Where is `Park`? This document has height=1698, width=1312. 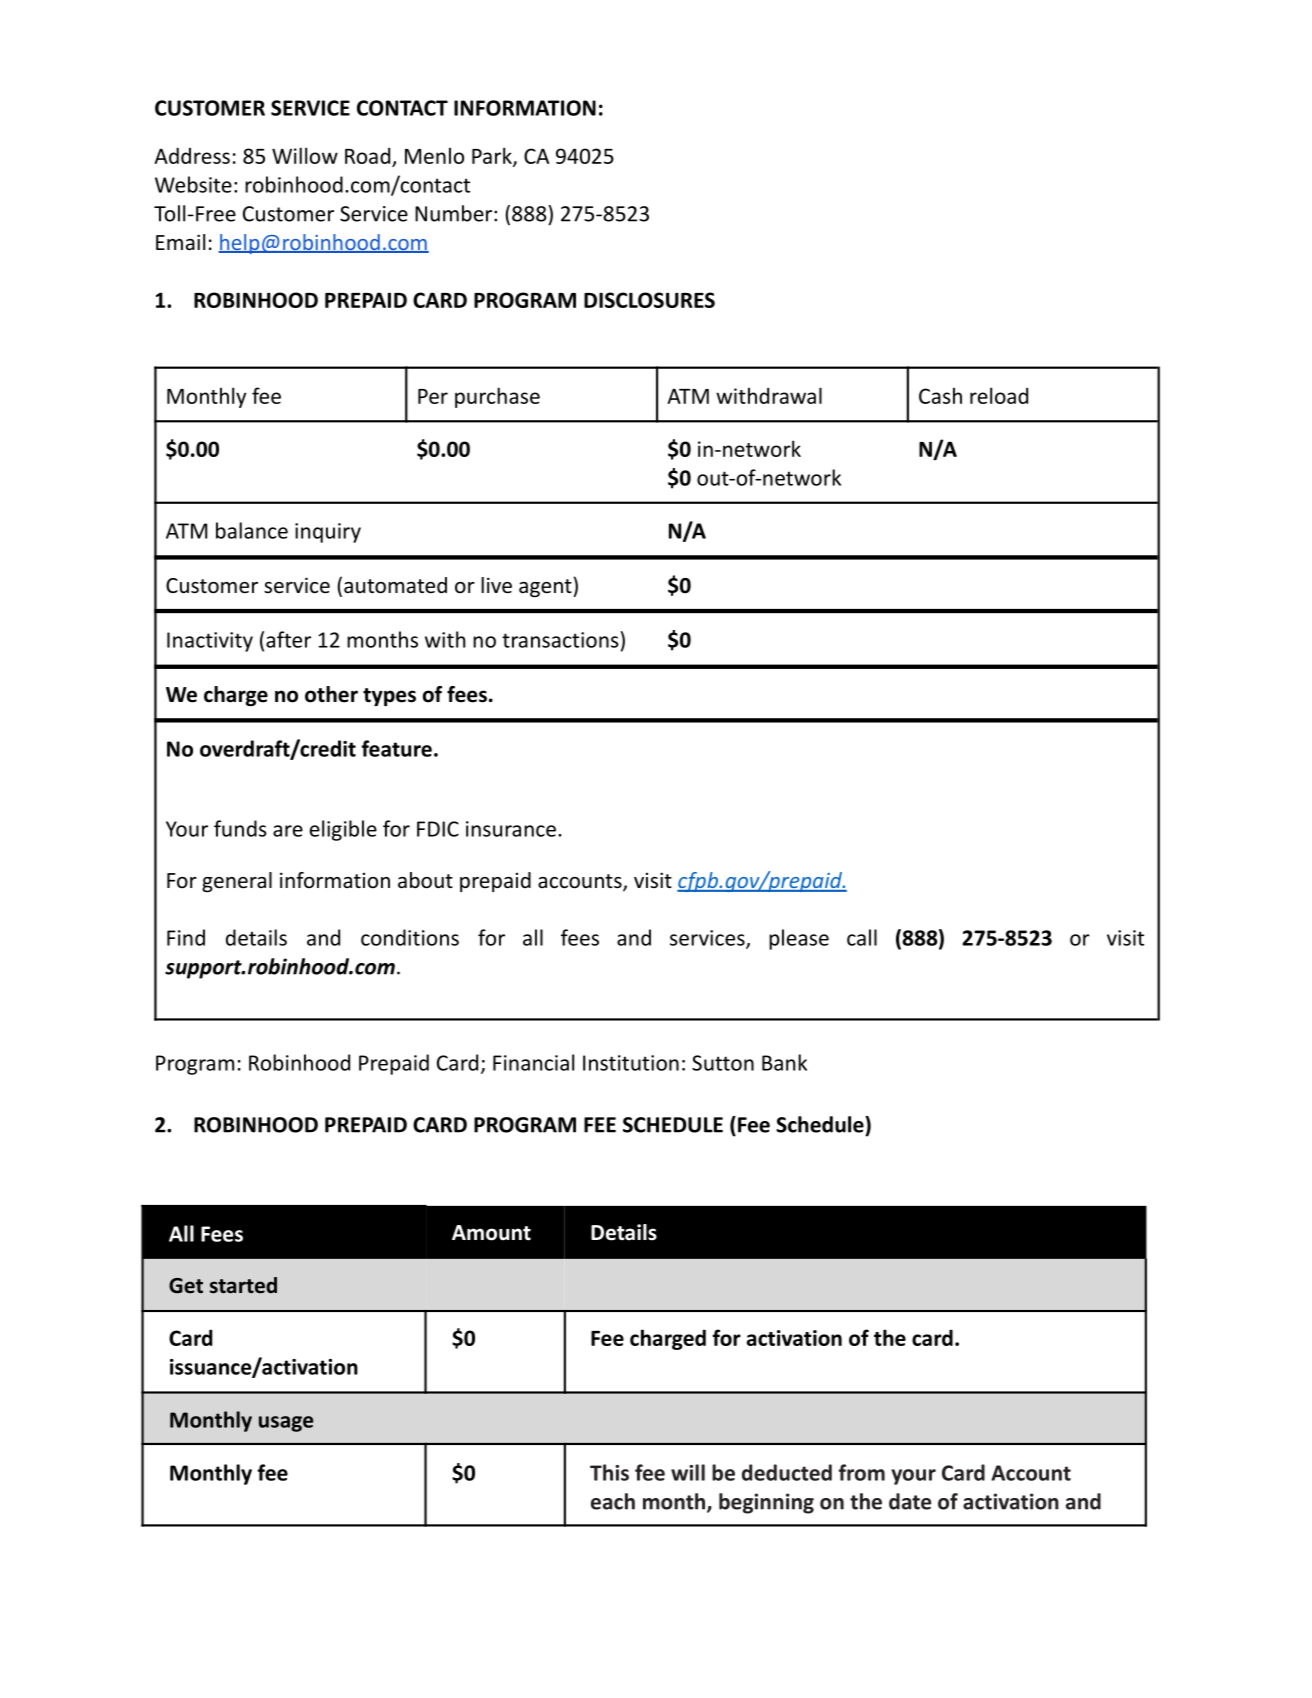 Park is located at coordinates (493, 156).
